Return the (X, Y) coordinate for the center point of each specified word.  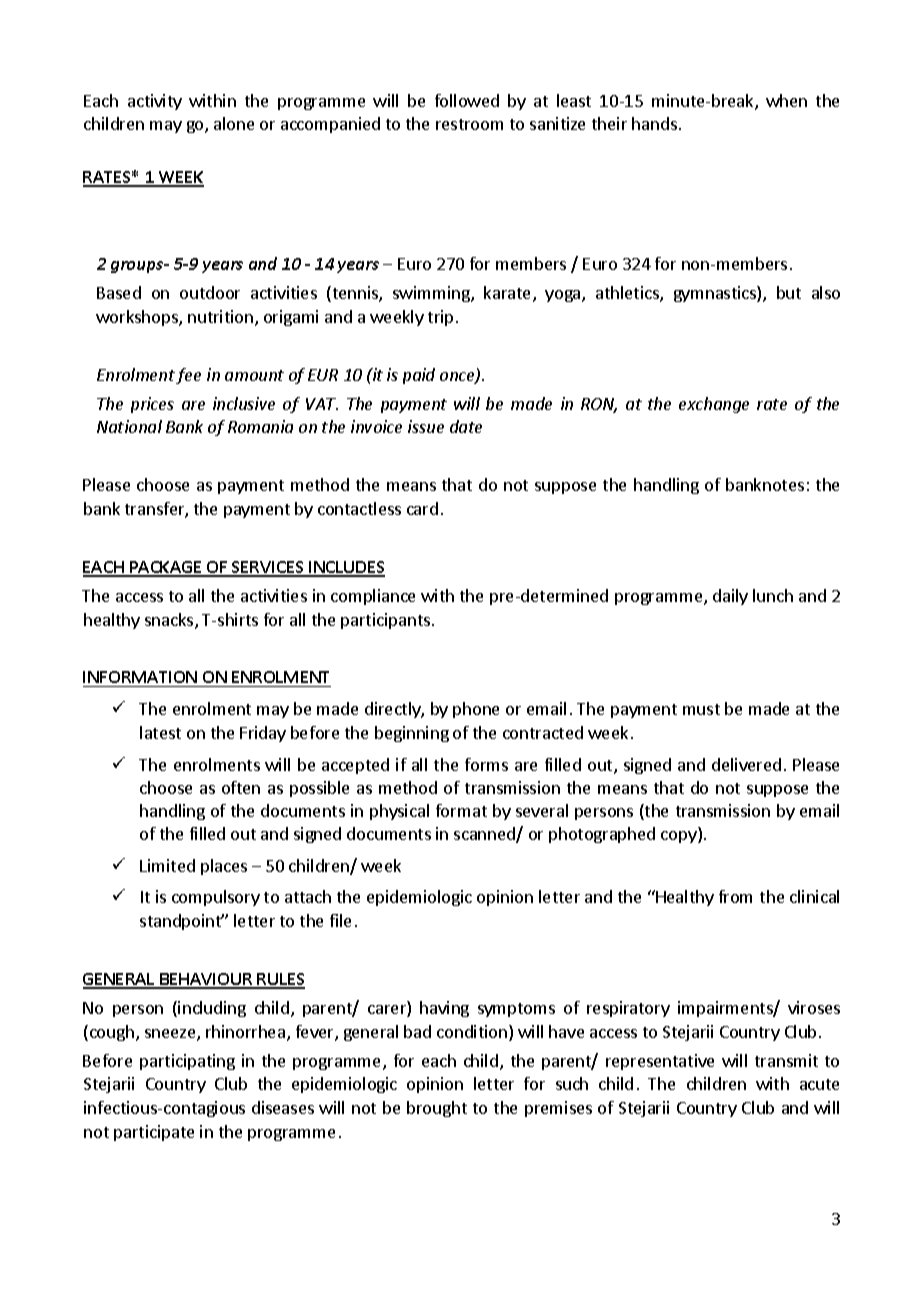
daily (730, 597)
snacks (170, 621)
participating (187, 1062)
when (786, 100)
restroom (469, 124)
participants (385, 621)
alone (234, 123)
